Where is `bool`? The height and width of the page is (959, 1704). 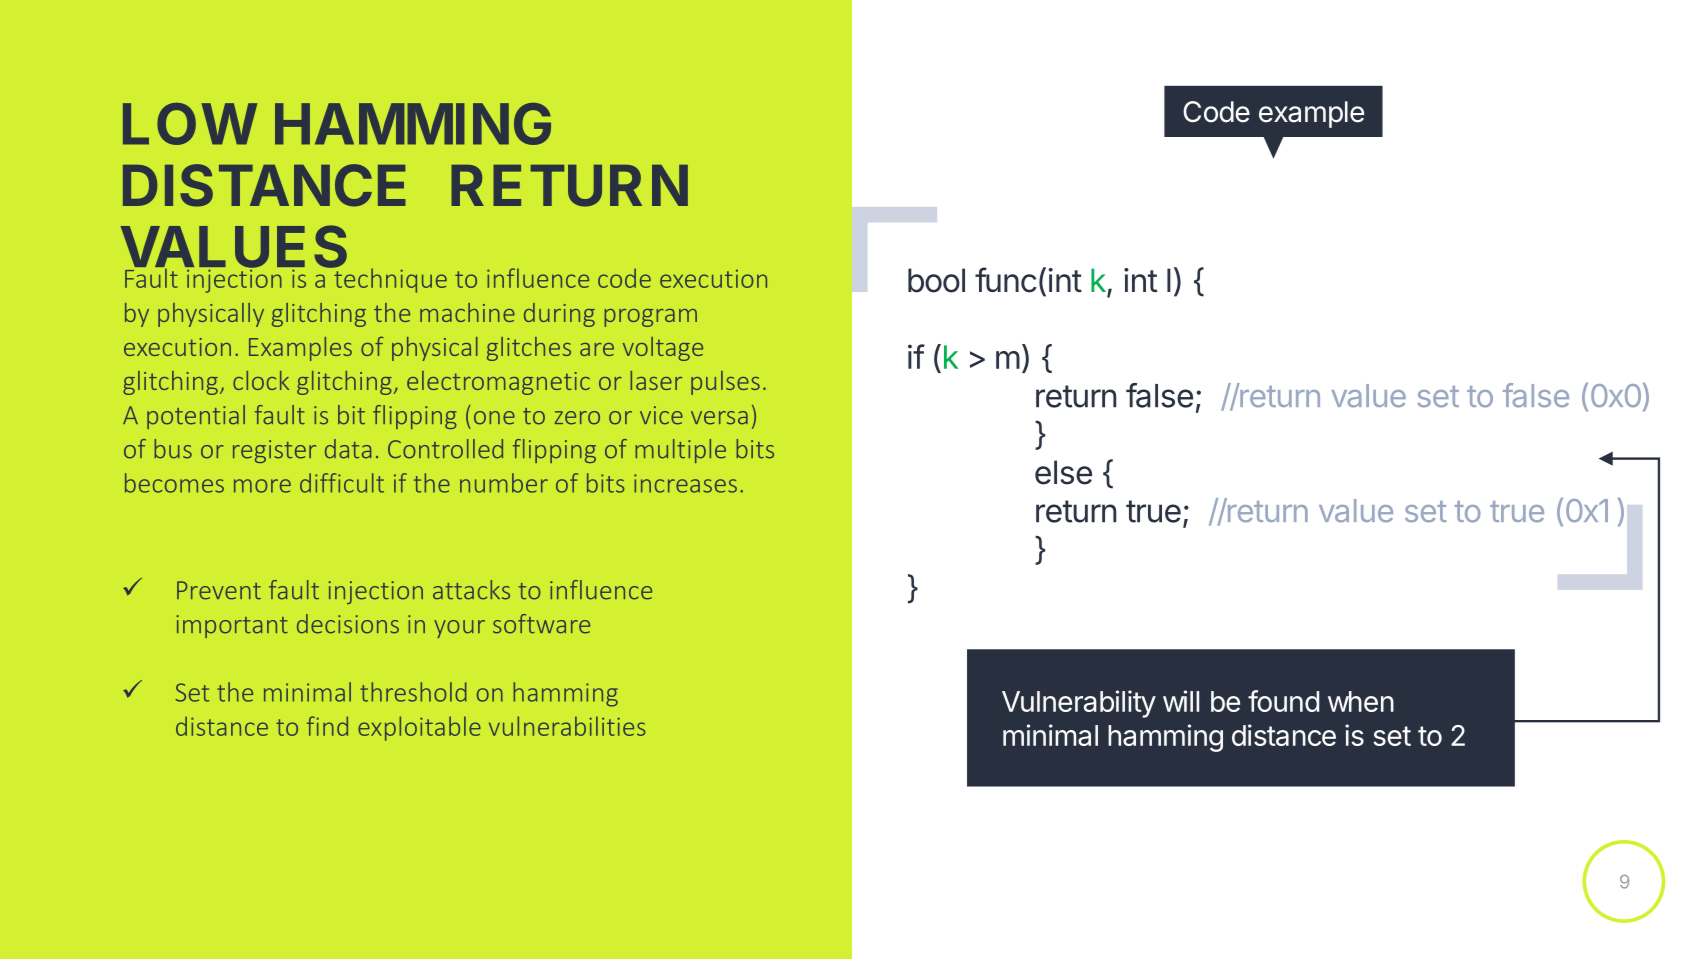 bool is located at coordinates (936, 280).
